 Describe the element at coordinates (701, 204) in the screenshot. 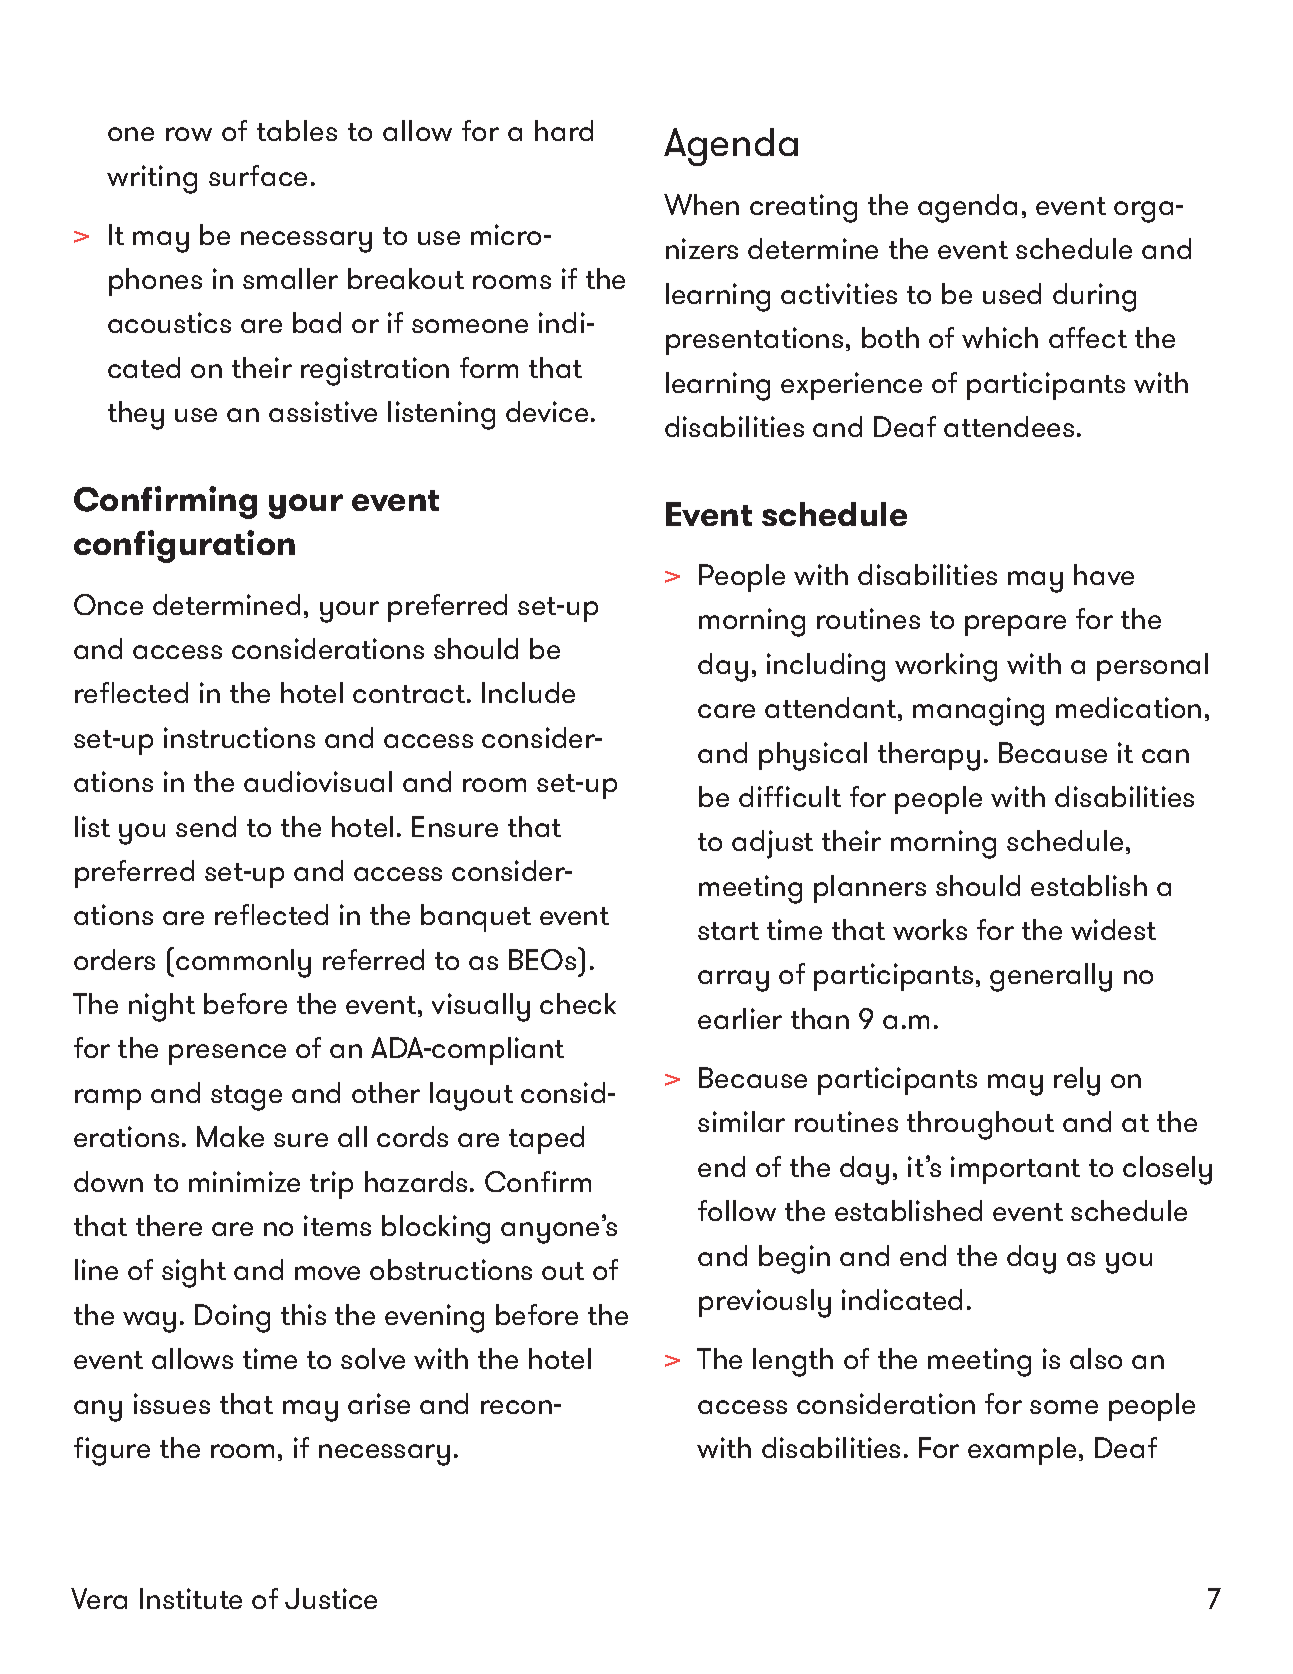

I see `When` at that location.
